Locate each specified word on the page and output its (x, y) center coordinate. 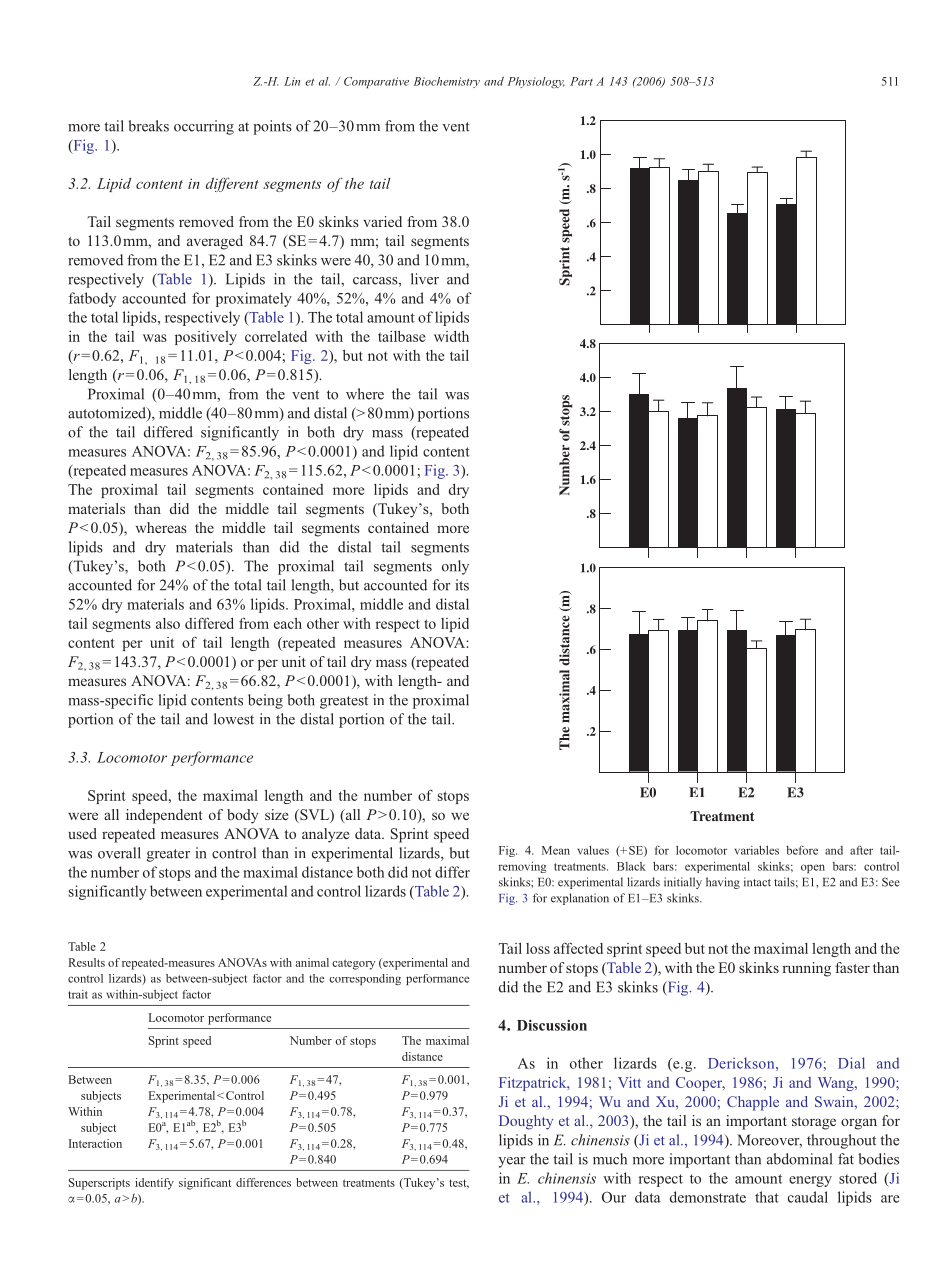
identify (154, 1184)
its (462, 585)
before (802, 850)
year (512, 1162)
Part (581, 81)
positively (206, 338)
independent (164, 816)
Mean (556, 850)
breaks (149, 126)
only (455, 567)
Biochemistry (447, 82)
